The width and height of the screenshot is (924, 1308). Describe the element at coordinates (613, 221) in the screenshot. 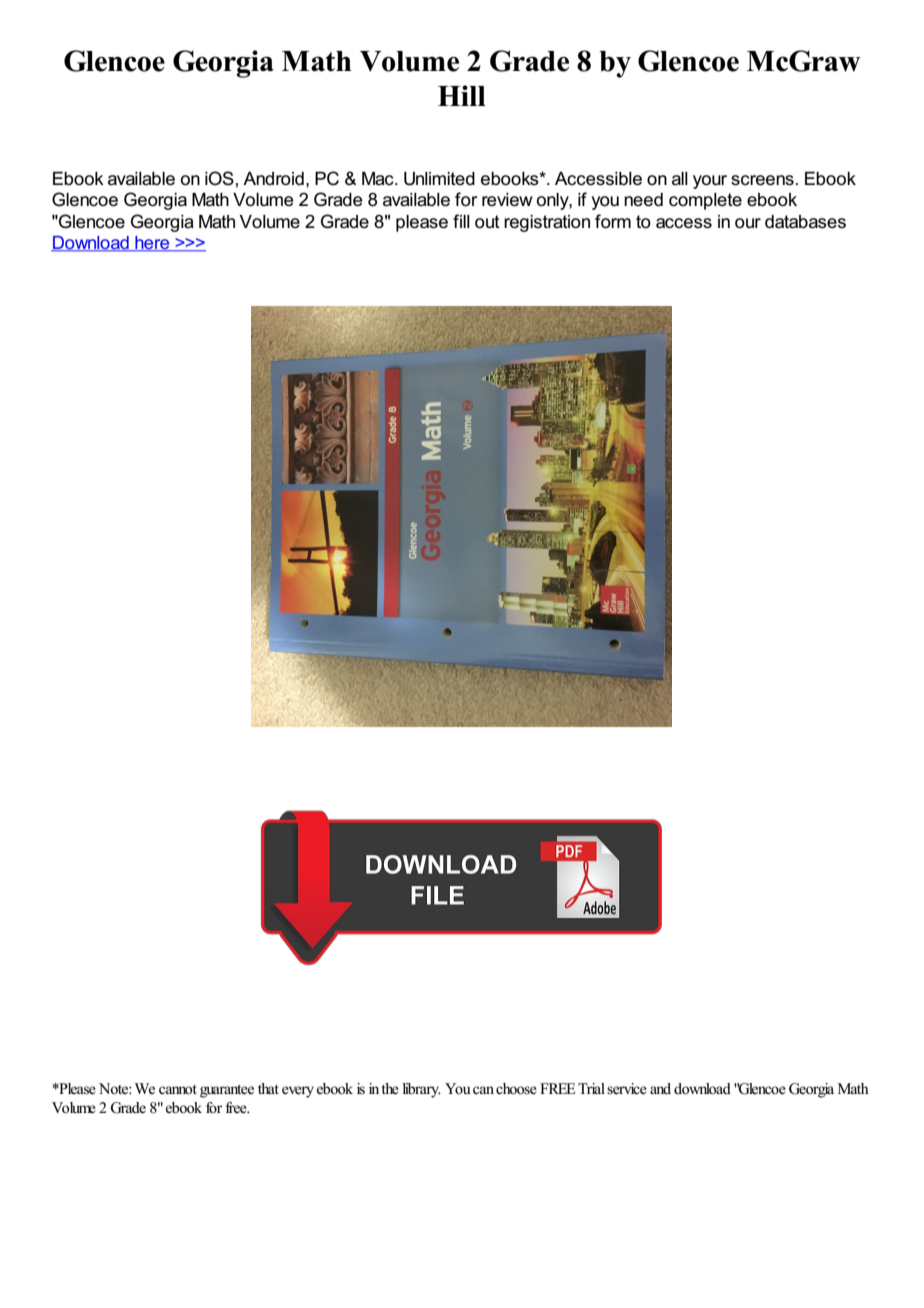

I see `form` at that location.
